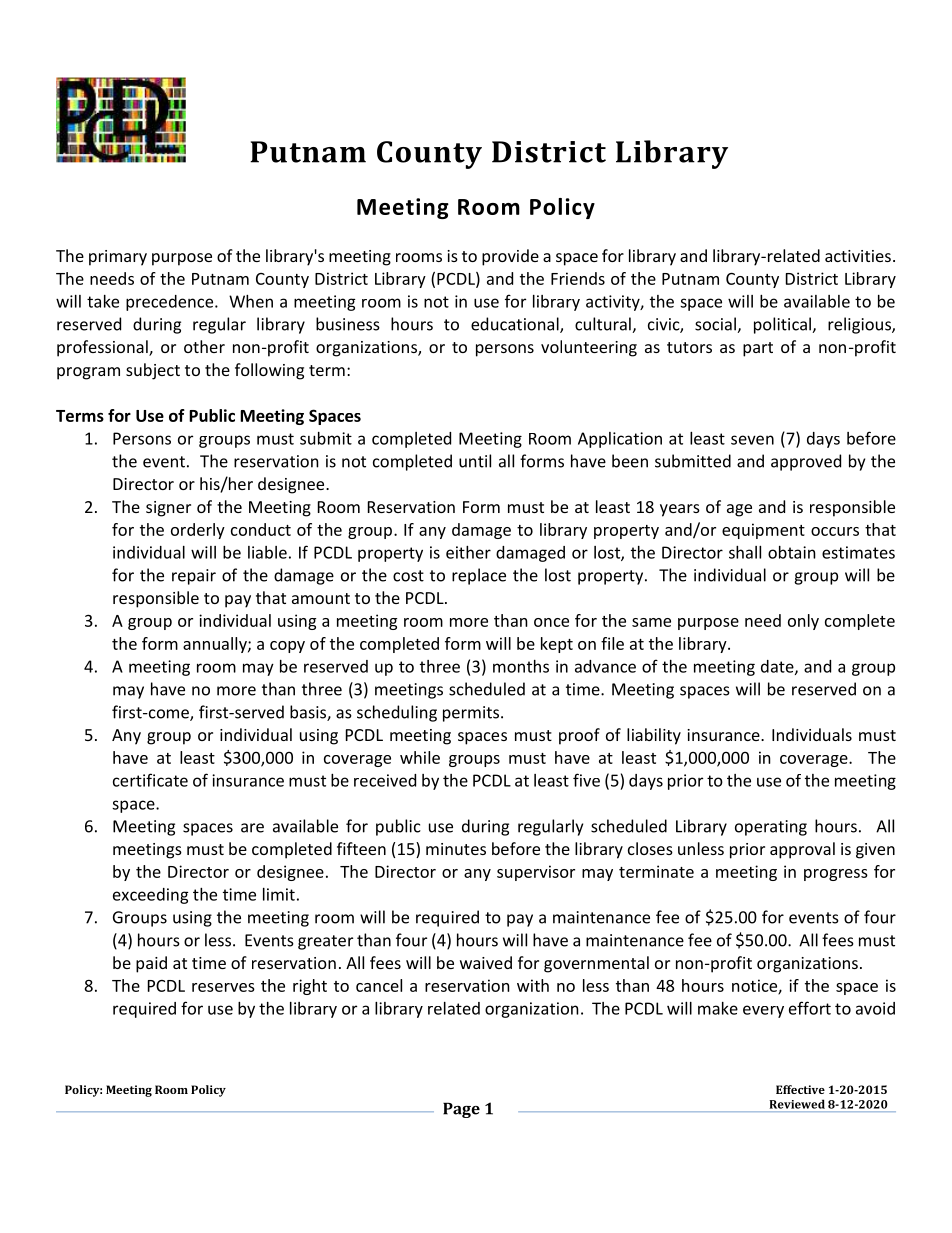 Image resolution: width=952 pixels, height=1233 pixels. What do you see at coordinates (475, 461) in the image?
I see `until` at bounding box center [475, 461].
